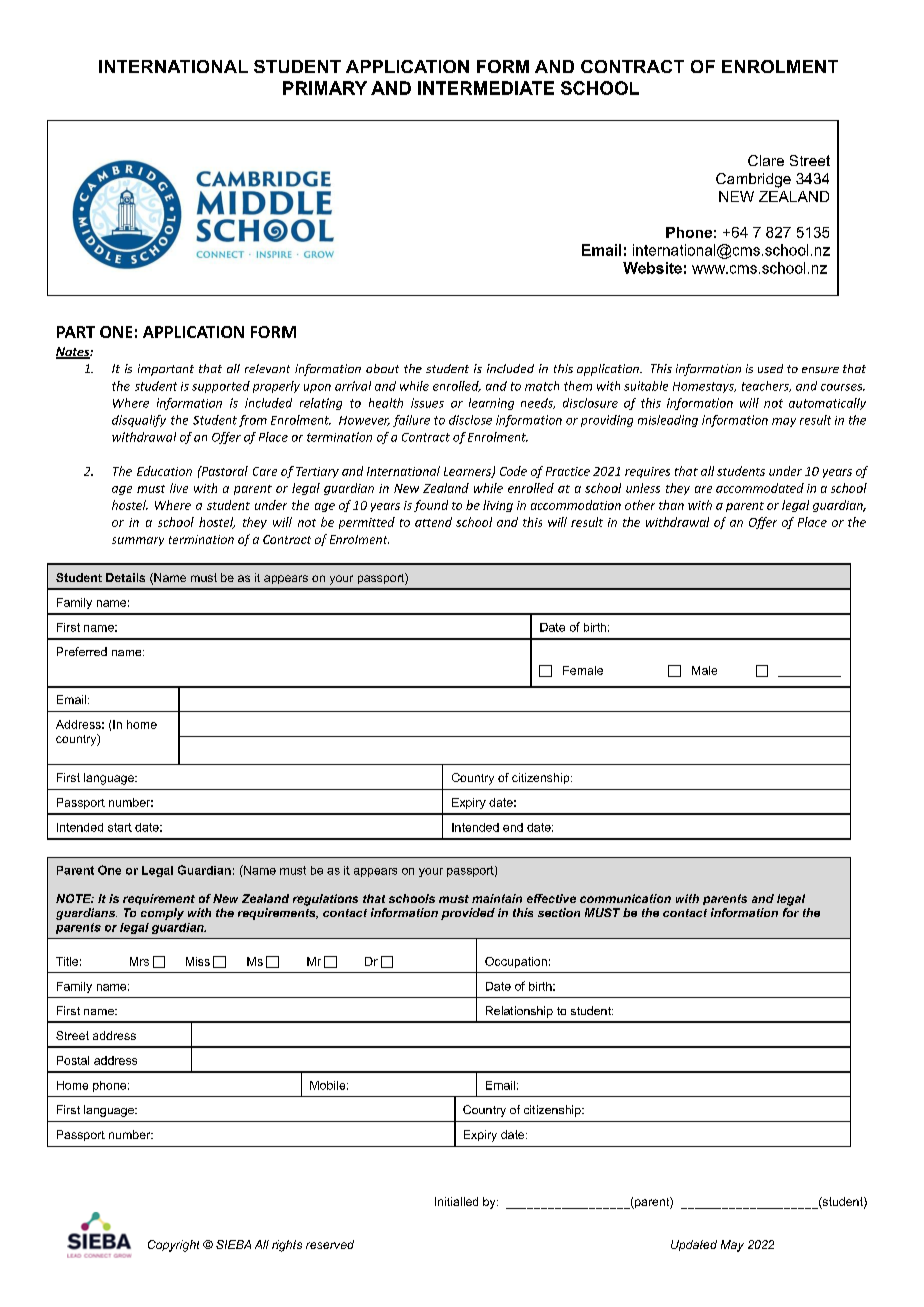 This screenshot has width=924, height=1307. What do you see at coordinates (330, 1244) in the screenshot?
I see `reserved` at bounding box center [330, 1244].
